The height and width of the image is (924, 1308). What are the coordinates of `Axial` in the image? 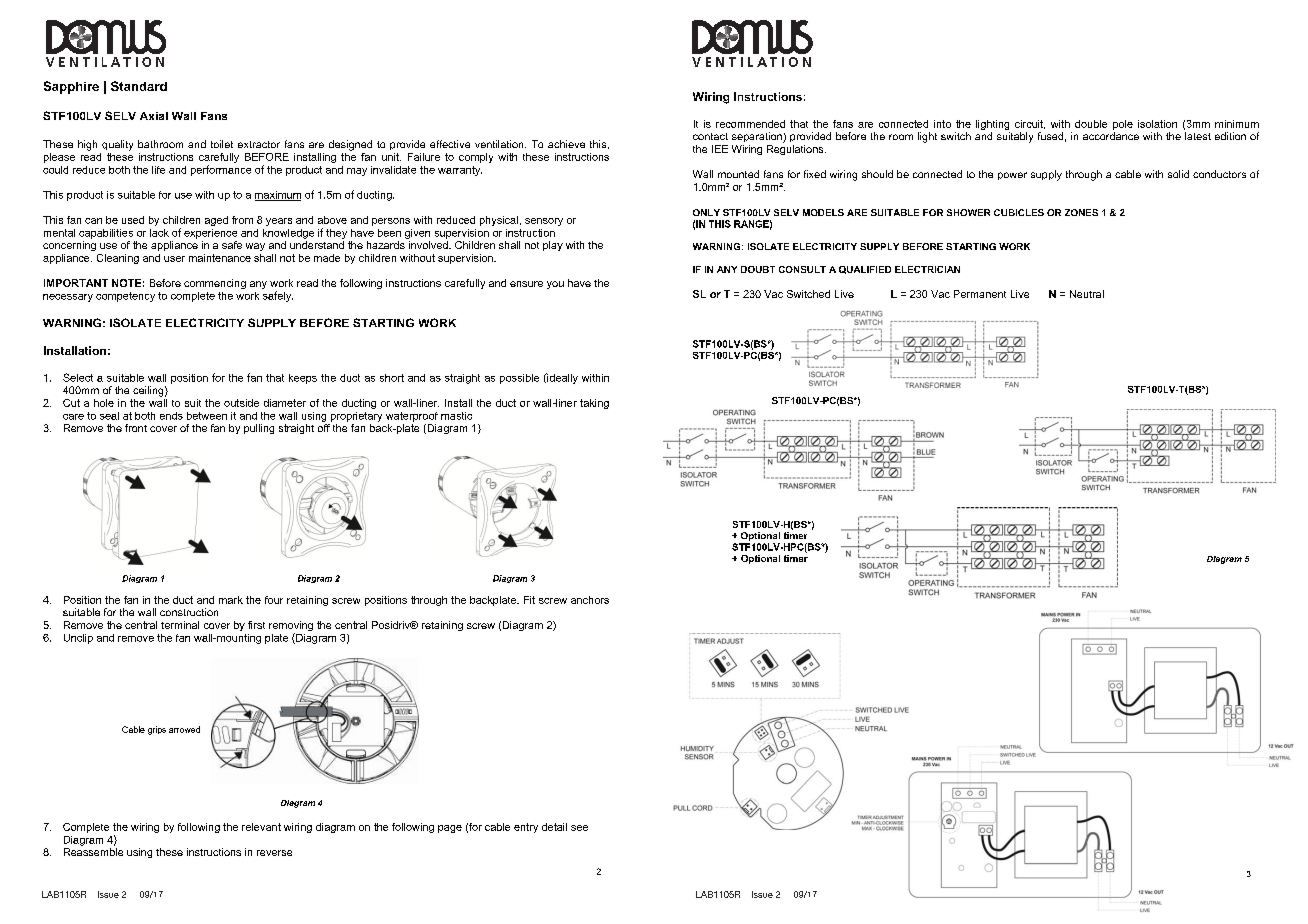 It's located at (154, 116).
